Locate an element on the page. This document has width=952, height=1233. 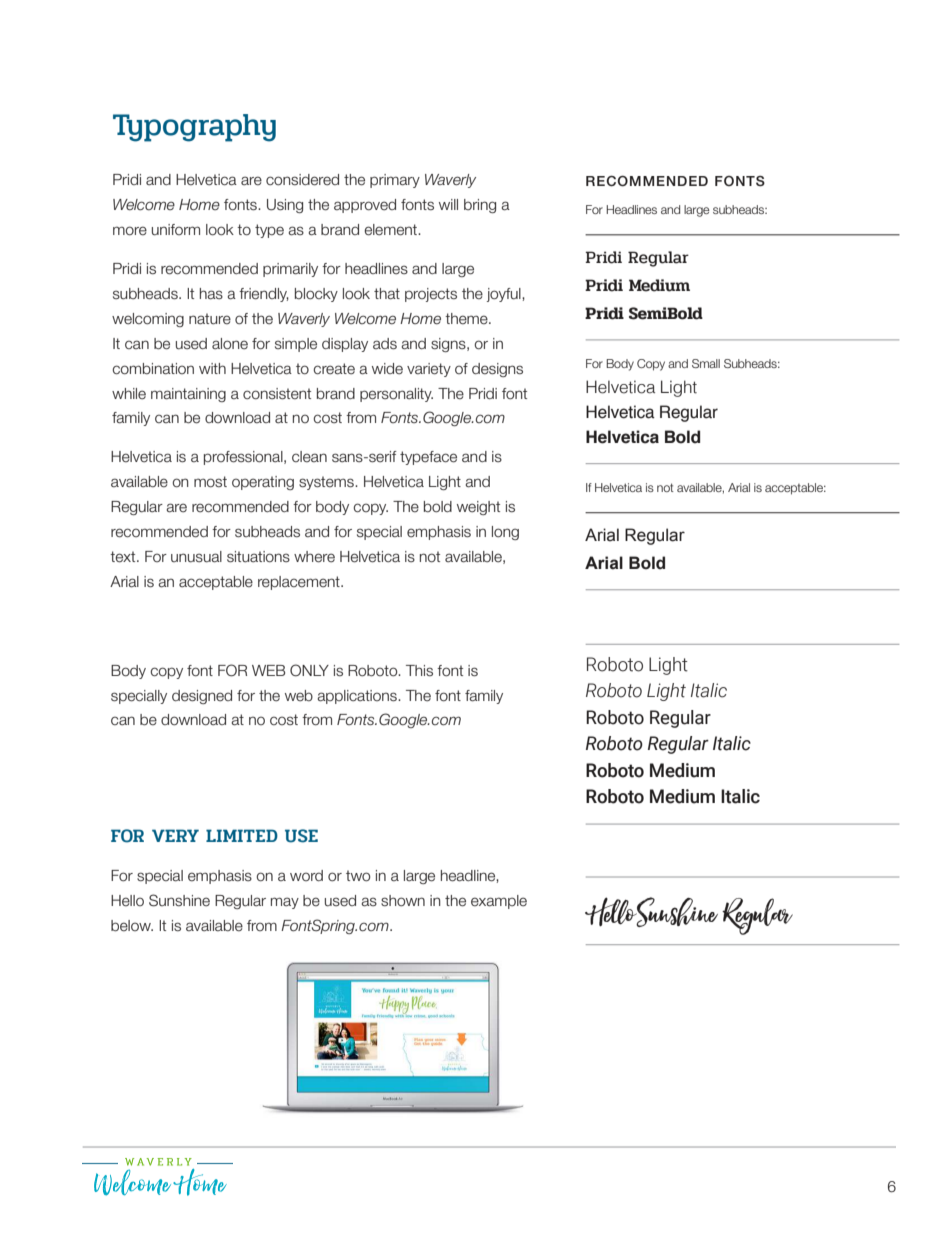
primary is located at coordinates (395, 181).
